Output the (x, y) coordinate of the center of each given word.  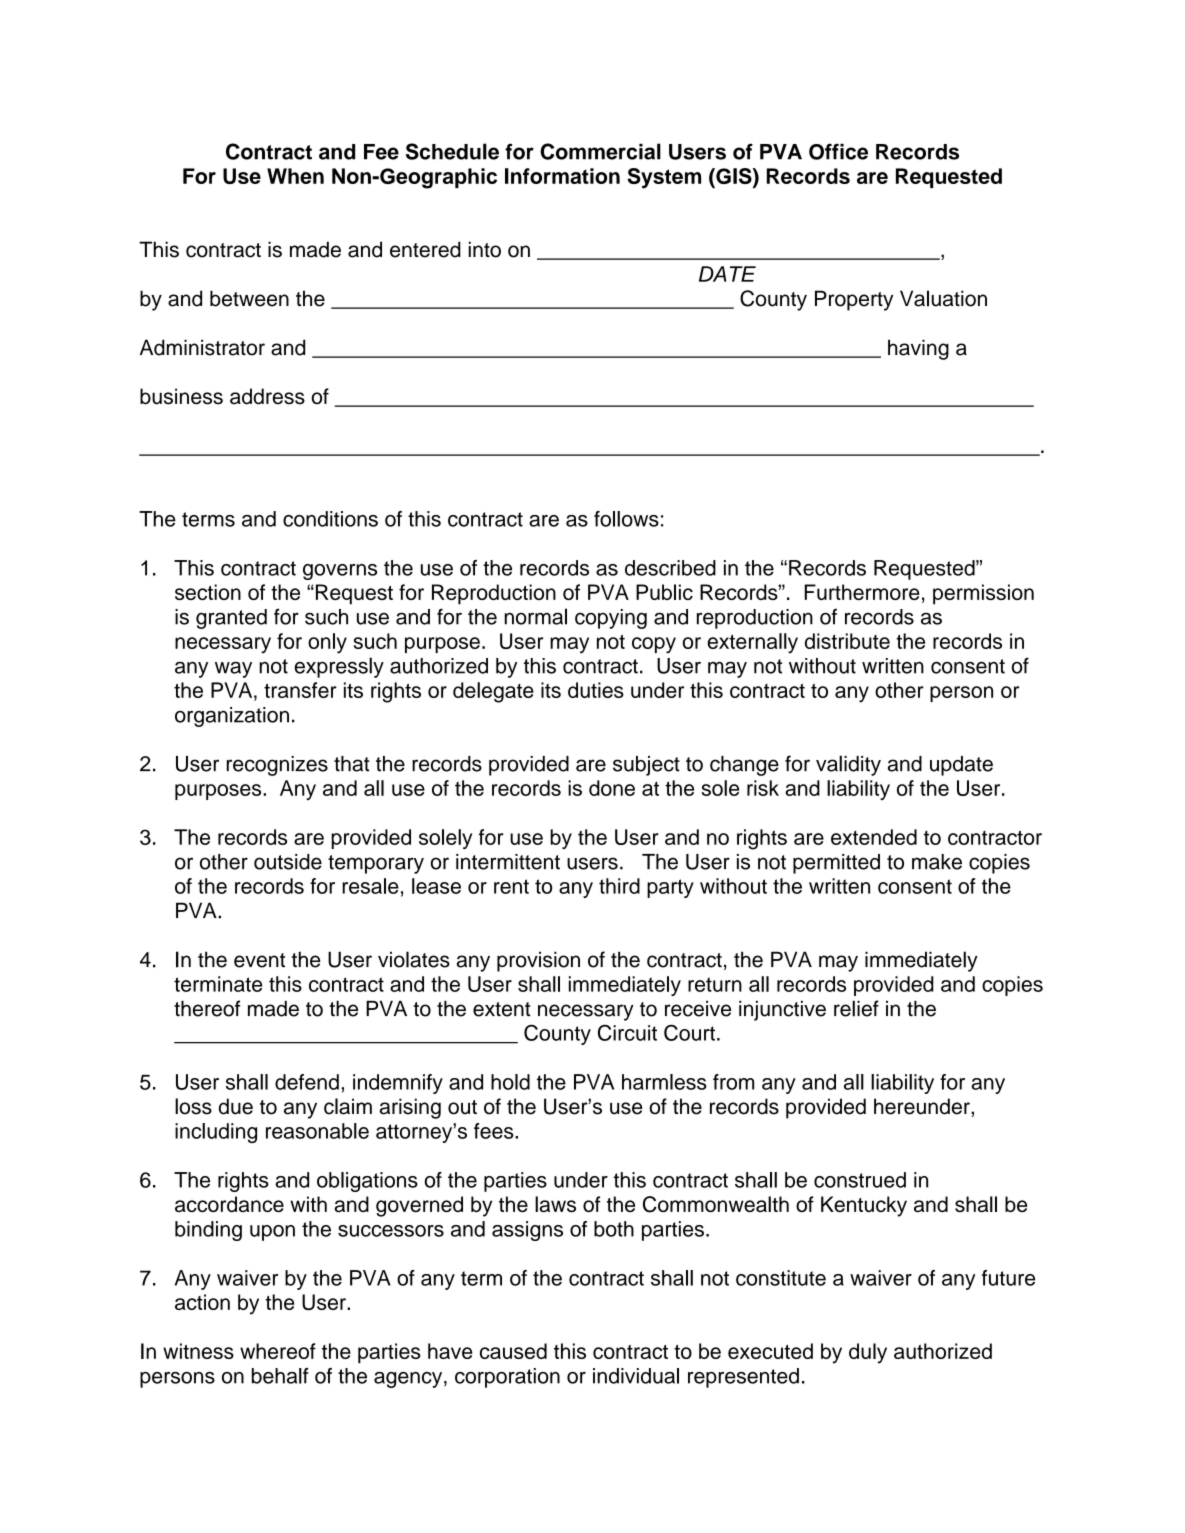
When (295, 176)
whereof (278, 1351)
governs (340, 572)
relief (856, 1008)
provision (538, 961)
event (259, 960)
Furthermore (862, 592)
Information (562, 176)
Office (838, 151)
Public (664, 592)
